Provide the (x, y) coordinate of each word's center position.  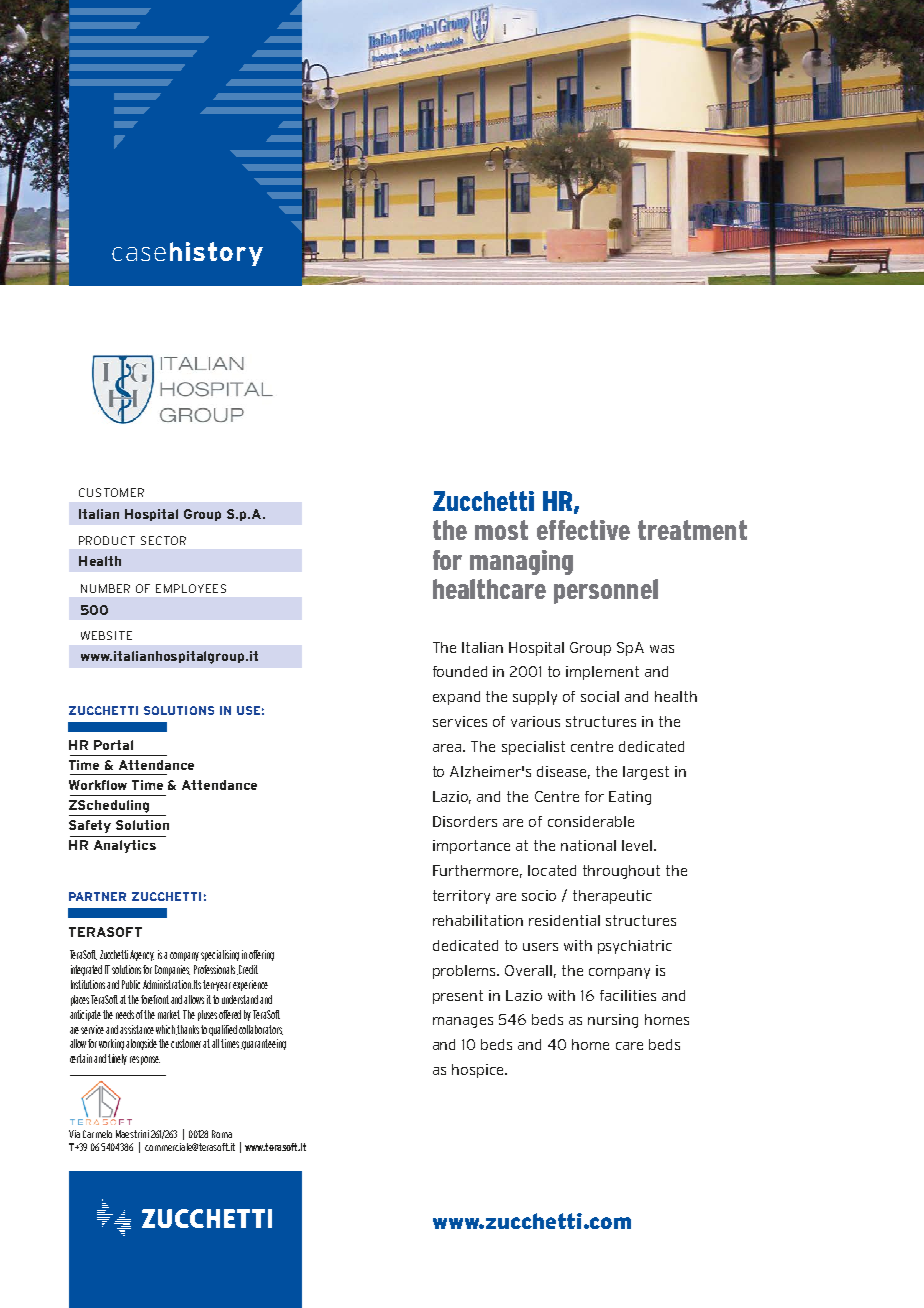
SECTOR (163, 540)
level (638, 845)
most (501, 530)
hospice (479, 1071)
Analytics (125, 846)
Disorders (465, 821)
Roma (222, 1134)
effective (583, 530)
